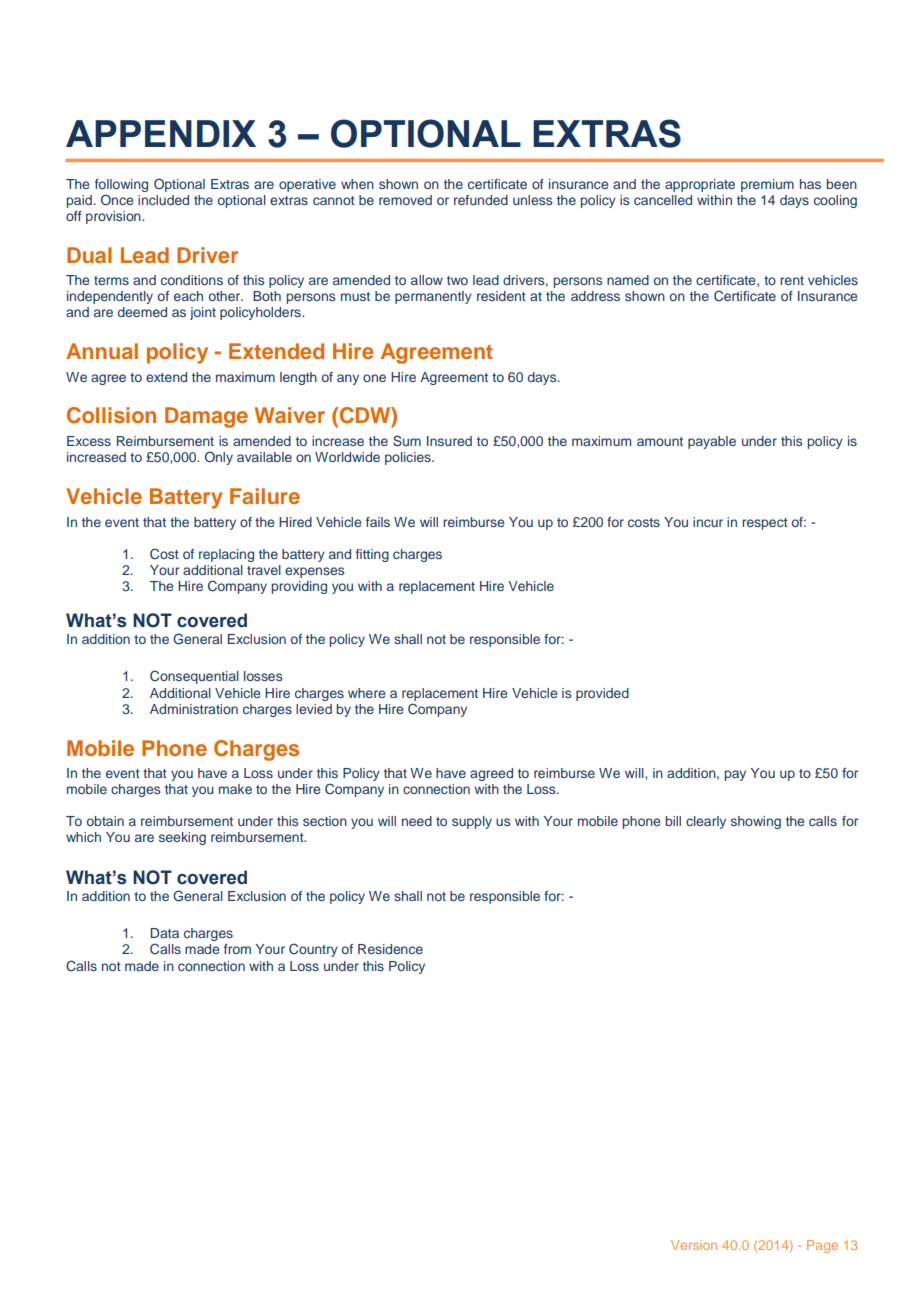 The height and width of the document is (1308, 924). Describe the element at coordinates (481, 200) in the document. I see `refunded` at that location.
